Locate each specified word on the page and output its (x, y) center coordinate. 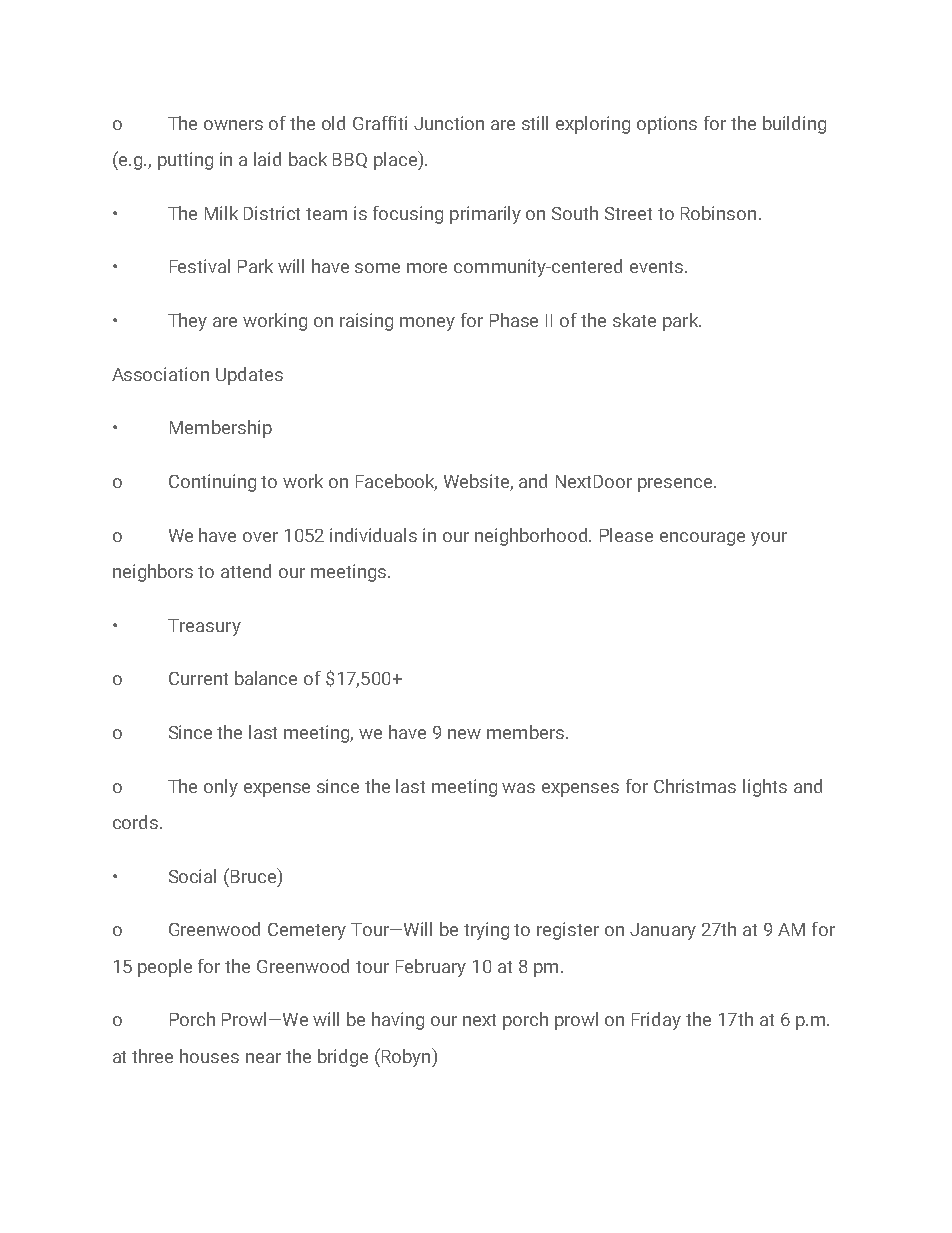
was (518, 788)
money (427, 324)
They (187, 322)
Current (198, 678)
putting (185, 161)
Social (192, 876)
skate (634, 320)
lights (765, 788)
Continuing (212, 483)
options (667, 125)
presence (676, 485)
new (464, 734)
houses (209, 1056)
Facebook (396, 482)
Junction (449, 123)
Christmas (695, 786)
